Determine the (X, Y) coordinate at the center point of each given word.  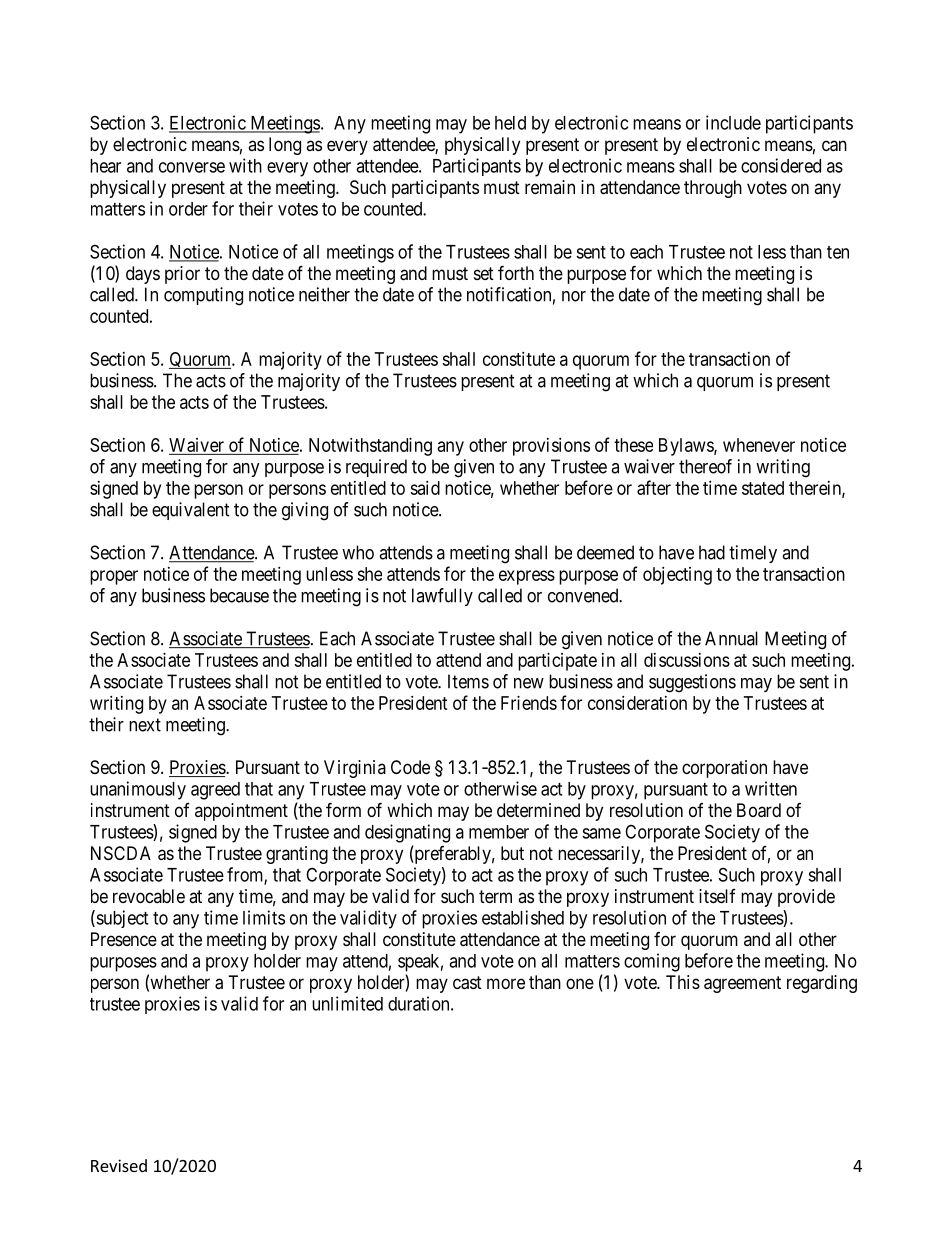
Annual (731, 638)
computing (203, 296)
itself (717, 896)
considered (781, 165)
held (510, 123)
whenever (759, 445)
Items (468, 681)
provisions (551, 447)
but (512, 853)
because (239, 595)
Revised (119, 1165)
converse (192, 167)
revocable (149, 896)
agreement (742, 984)
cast (467, 983)
